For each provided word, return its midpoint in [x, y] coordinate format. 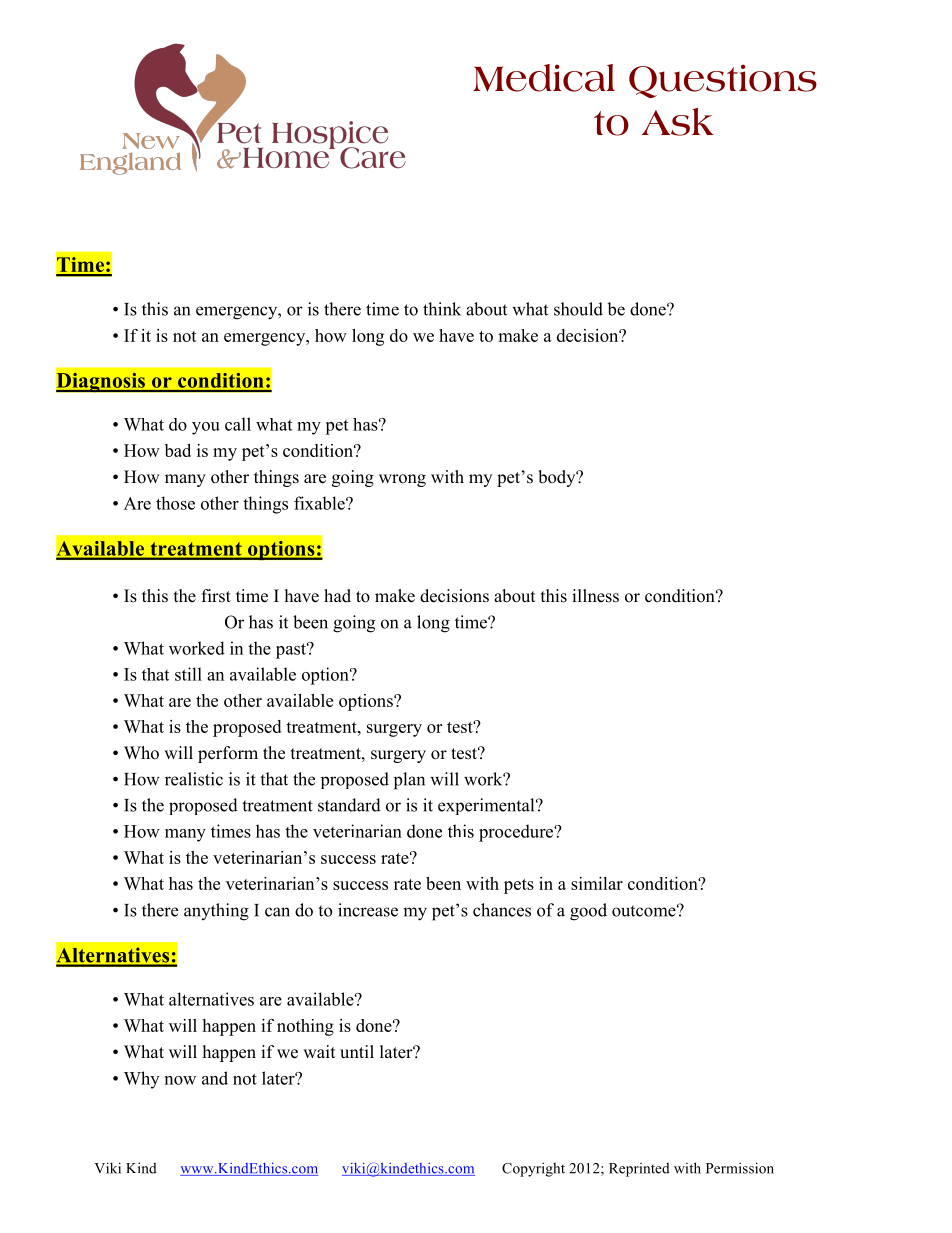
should [578, 309]
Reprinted [639, 1169]
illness [595, 596]
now [180, 1080]
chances [502, 910]
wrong [402, 480]
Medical [544, 78]
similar [597, 883]
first [216, 596]
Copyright [533, 1169]
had [337, 596]
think [442, 309]
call [238, 424]
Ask [678, 122]
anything [216, 912]
